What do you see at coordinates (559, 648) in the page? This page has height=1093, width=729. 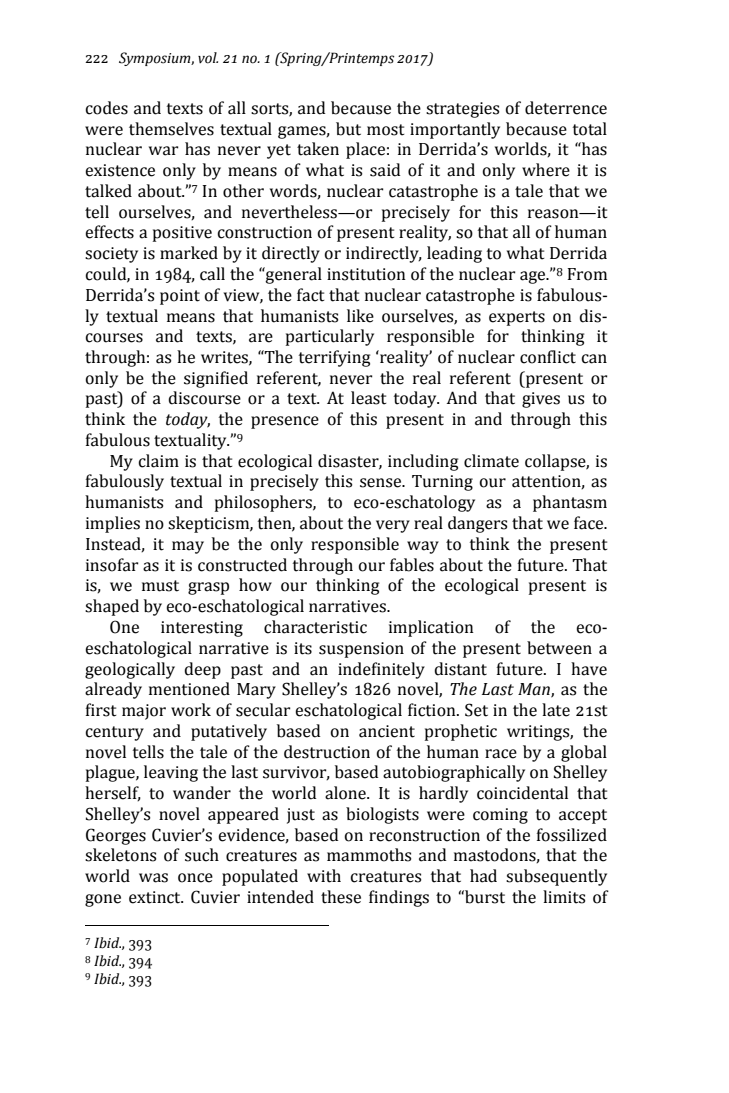 I see `between` at bounding box center [559, 648].
